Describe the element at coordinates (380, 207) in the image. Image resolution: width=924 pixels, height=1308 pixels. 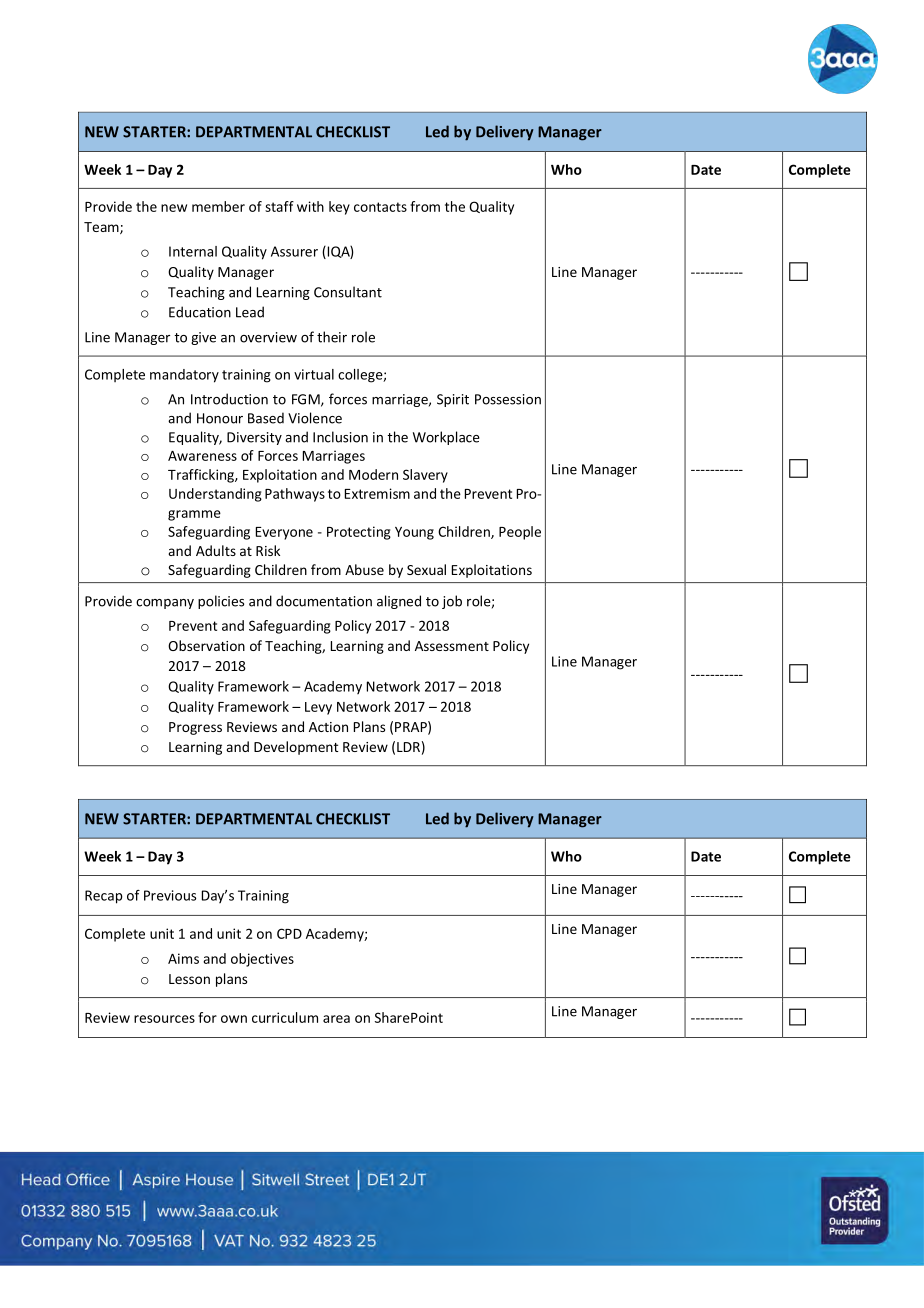
I see `contacts` at that location.
